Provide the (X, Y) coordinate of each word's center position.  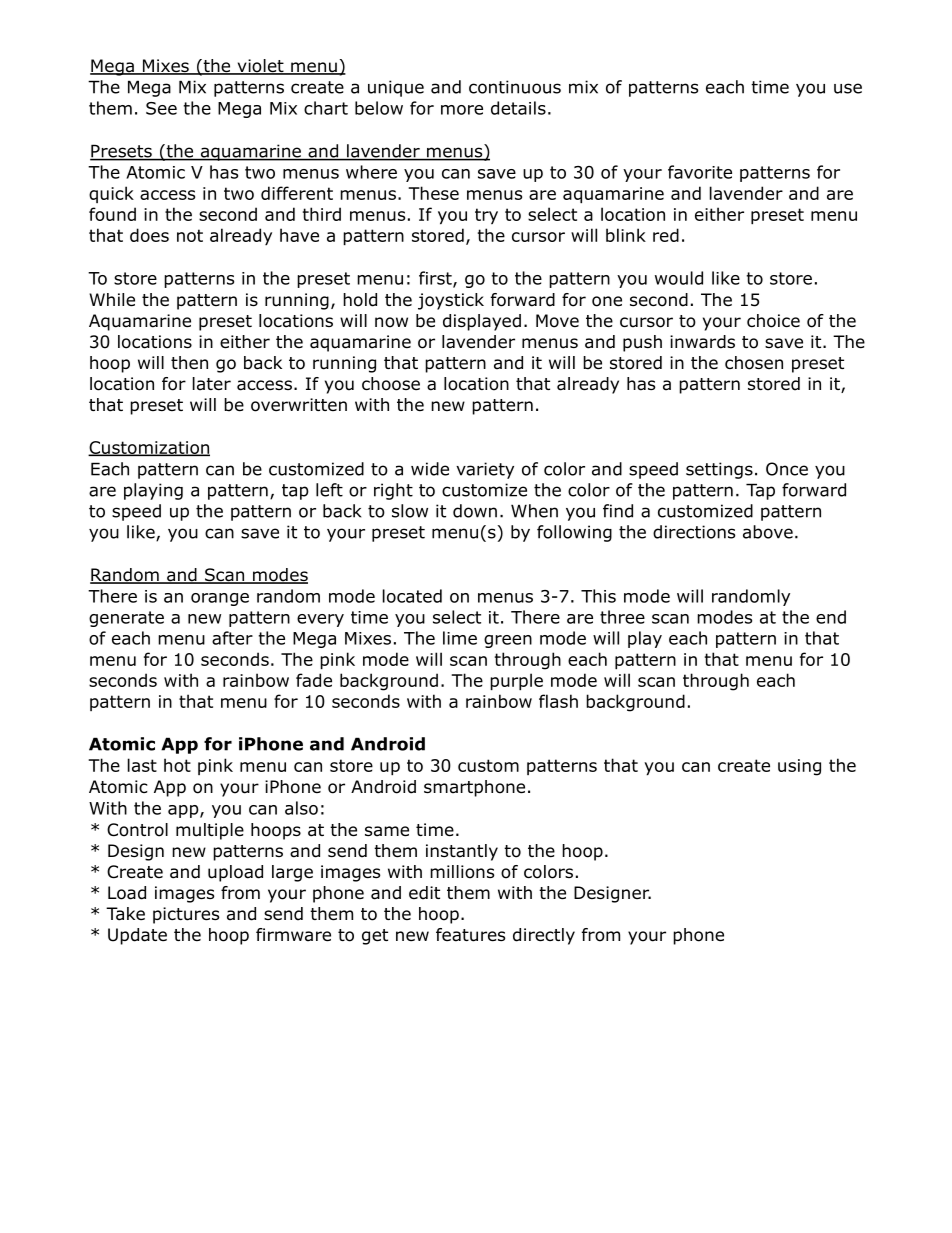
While (112, 300)
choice (773, 321)
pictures (186, 915)
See (161, 108)
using (799, 767)
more (462, 110)
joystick (451, 301)
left (329, 490)
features (470, 935)
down (475, 511)
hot (177, 765)
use (848, 88)
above (768, 532)
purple (516, 681)
